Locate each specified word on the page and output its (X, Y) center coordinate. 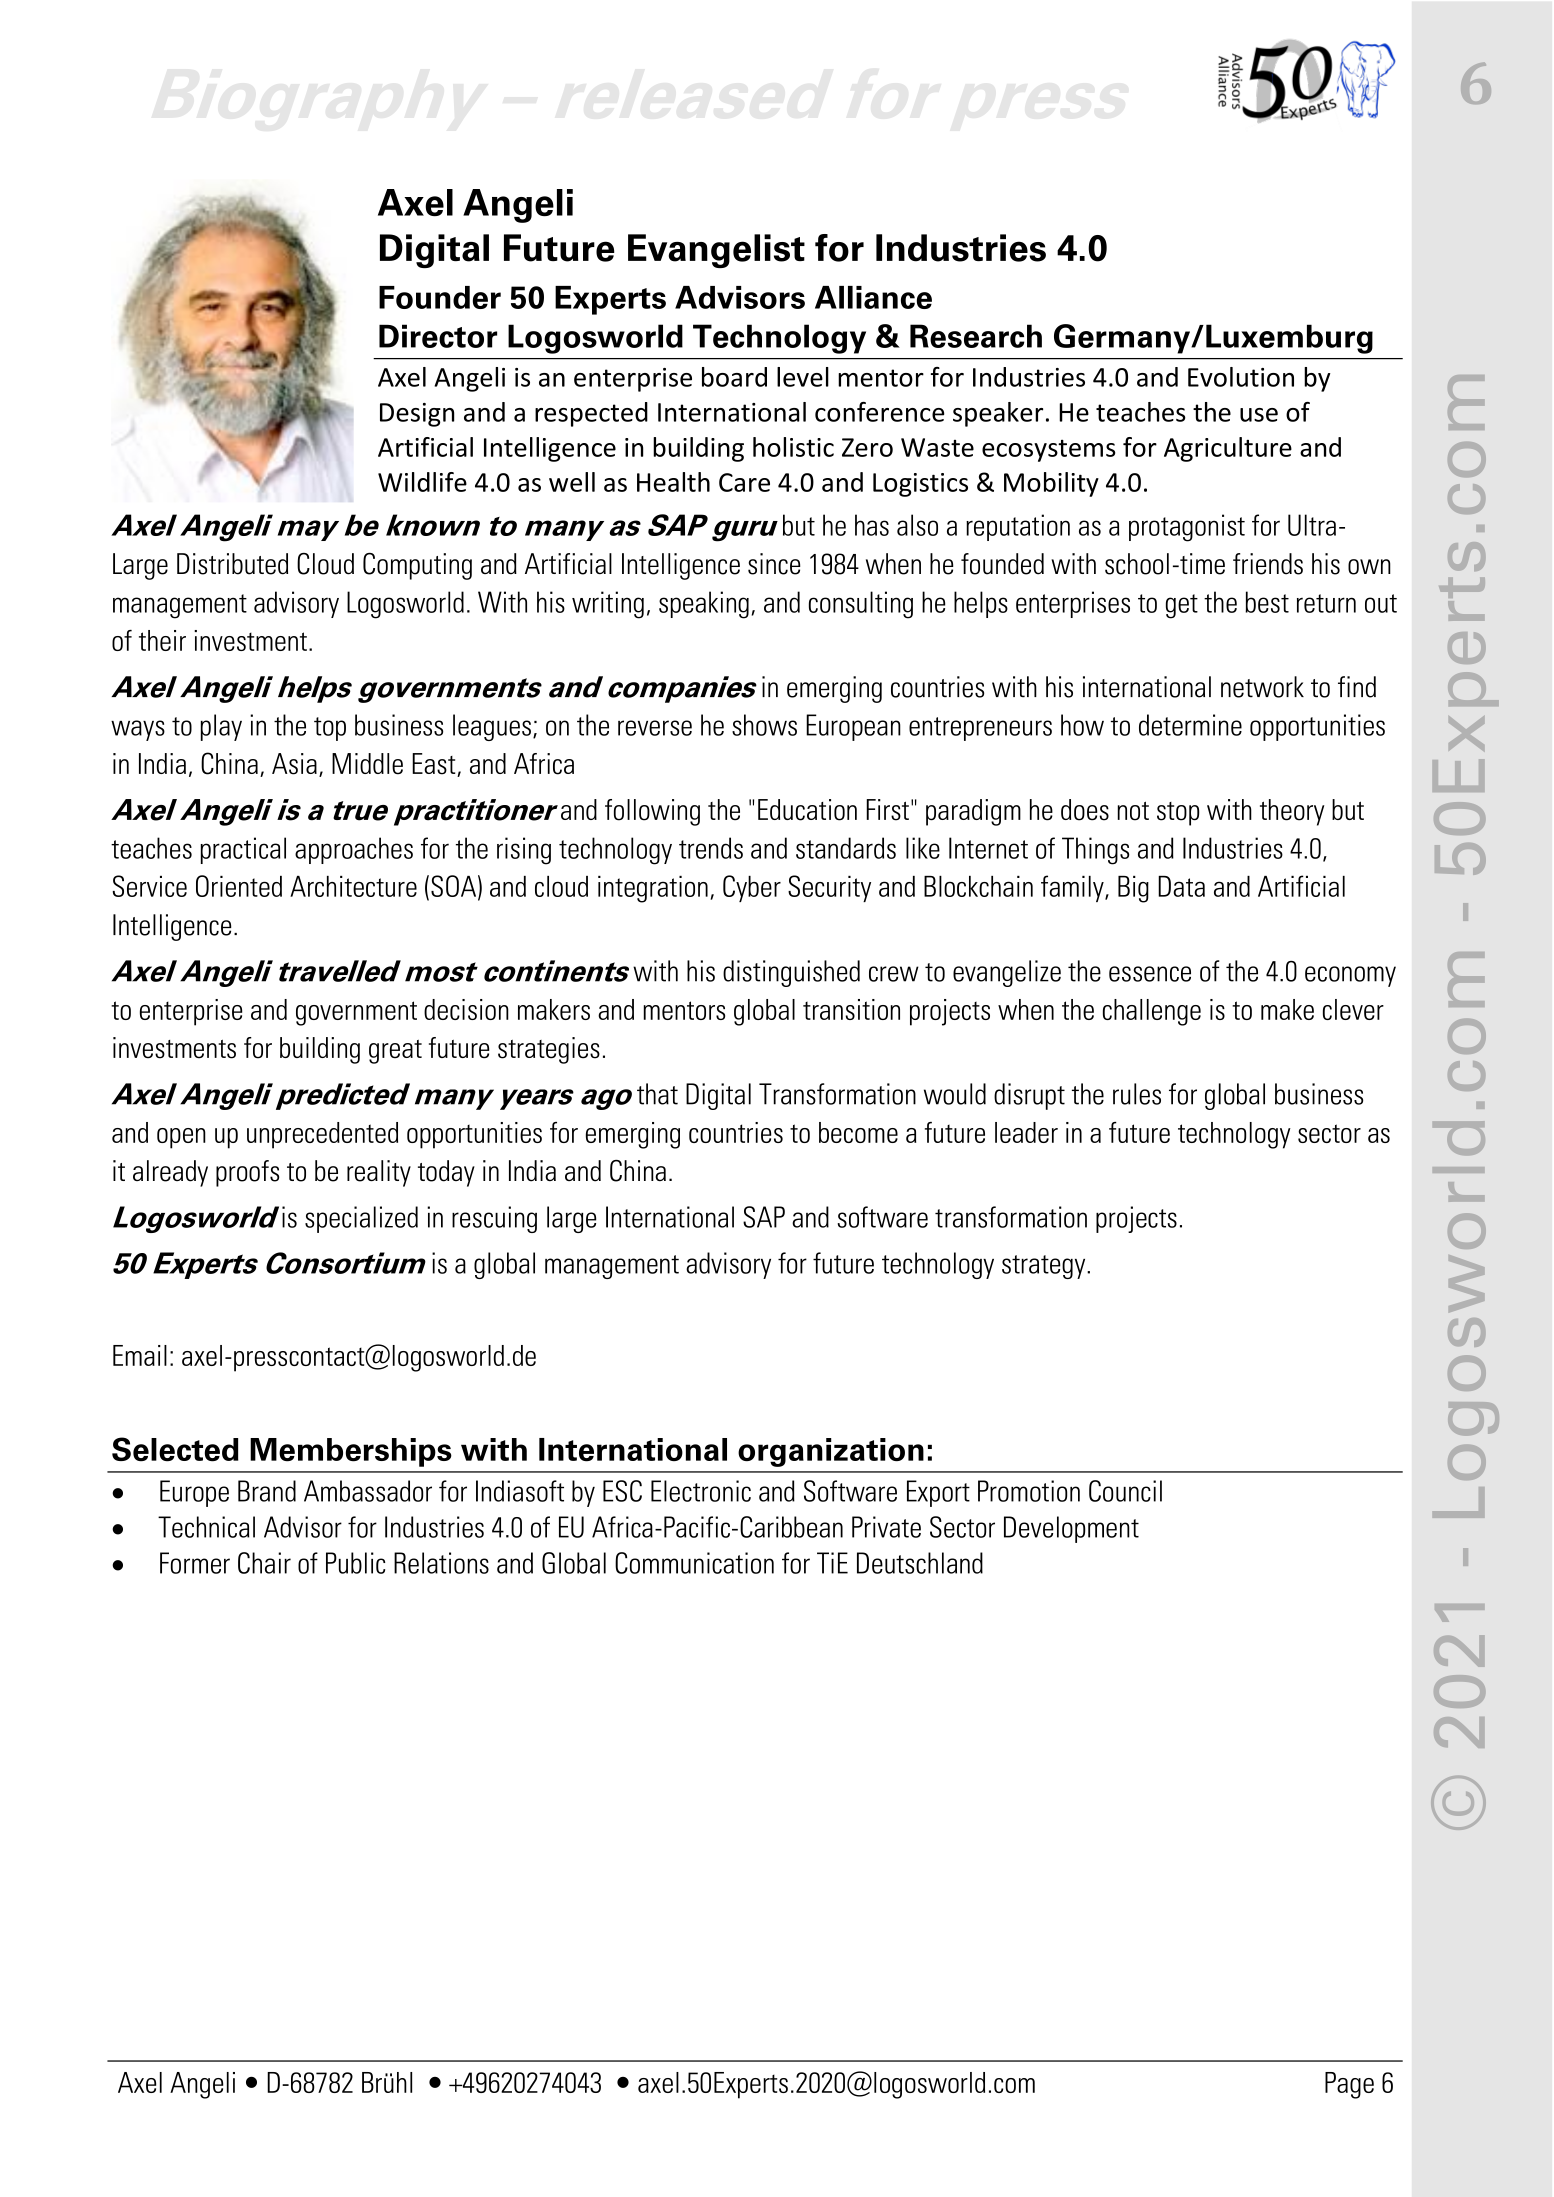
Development (1071, 1529)
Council (1125, 1491)
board (734, 377)
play (221, 727)
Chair (264, 1563)
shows (764, 725)
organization (831, 1452)
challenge (1152, 1012)
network (1262, 687)
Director (438, 336)
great (395, 1052)
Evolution (1241, 377)
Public (355, 1563)
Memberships (351, 1452)
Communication (694, 1563)
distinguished (791, 973)
